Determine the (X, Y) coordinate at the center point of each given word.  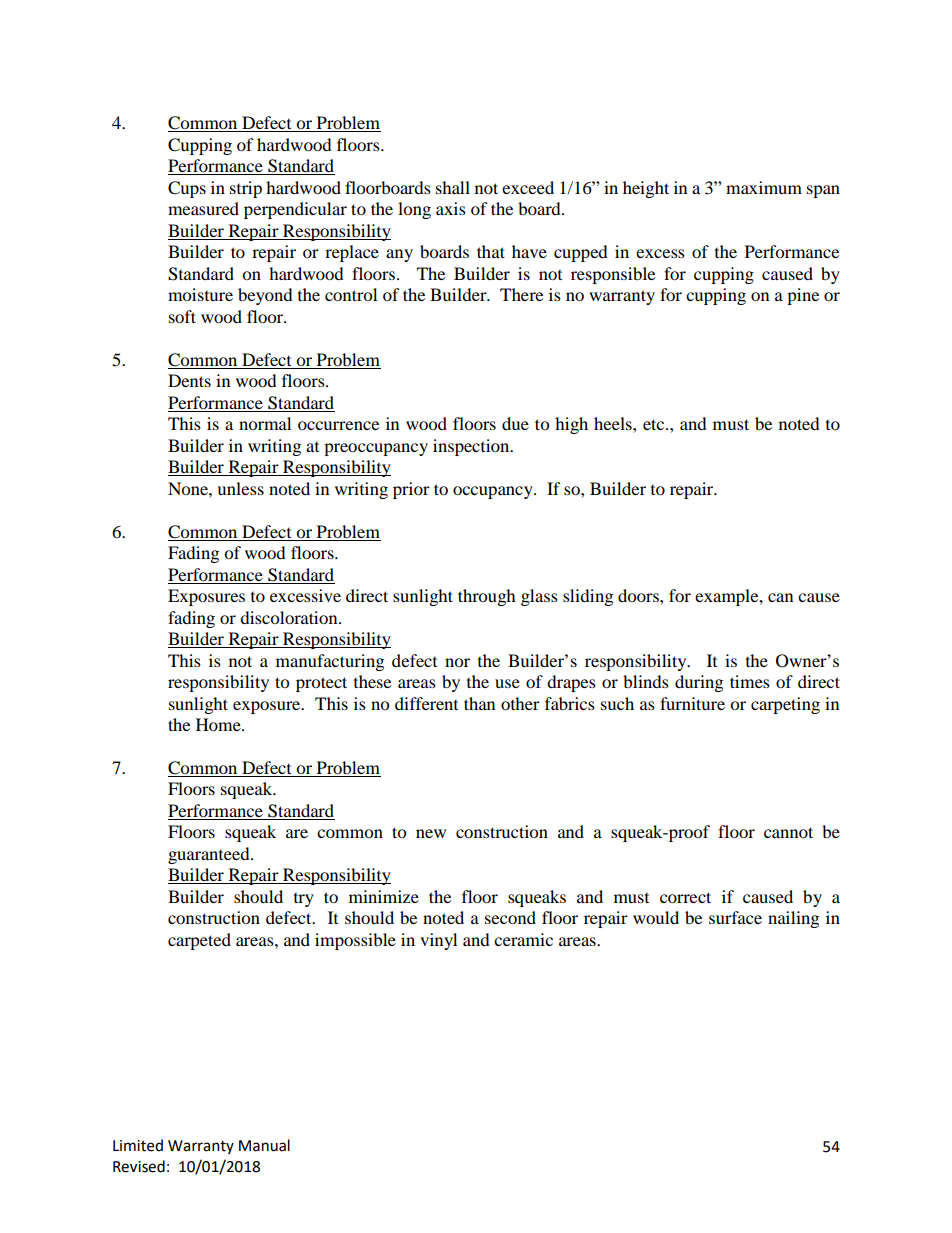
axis (451, 208)
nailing (793, 919)
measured (203, 208)
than (479, 703)
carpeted (199, 941)
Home (219, 724)
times (750, 681)
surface (735, 917)
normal (265, 423)
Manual (264, 1145)
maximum (764, 187)
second (510, 917)
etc (655, 424)
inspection (472, 447)
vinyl (438, 941)
